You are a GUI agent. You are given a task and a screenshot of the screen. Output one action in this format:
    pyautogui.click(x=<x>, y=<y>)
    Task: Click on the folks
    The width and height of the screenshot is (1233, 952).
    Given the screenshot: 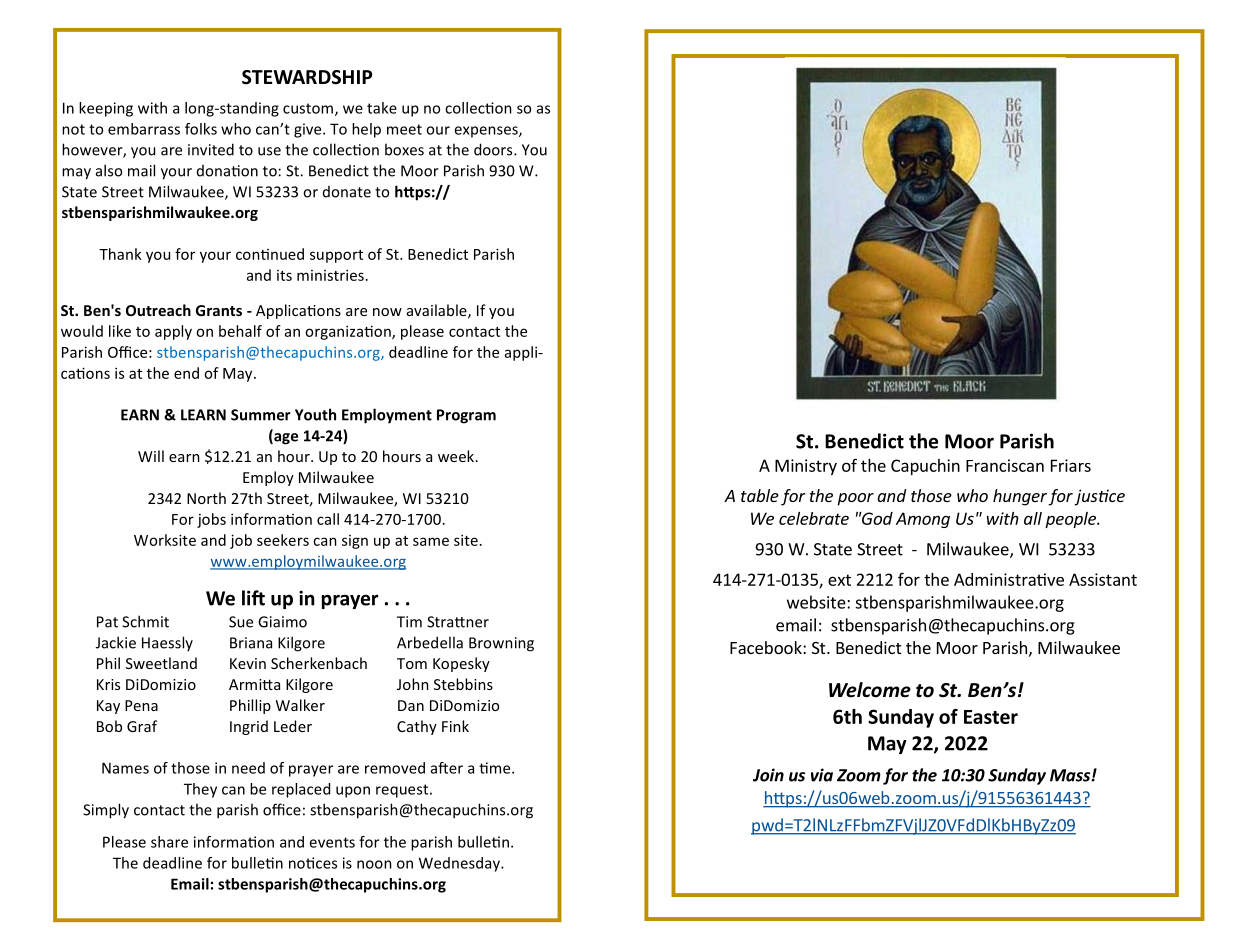 What is the action you would take?
    pyautogui.click(x=201, y=129)
